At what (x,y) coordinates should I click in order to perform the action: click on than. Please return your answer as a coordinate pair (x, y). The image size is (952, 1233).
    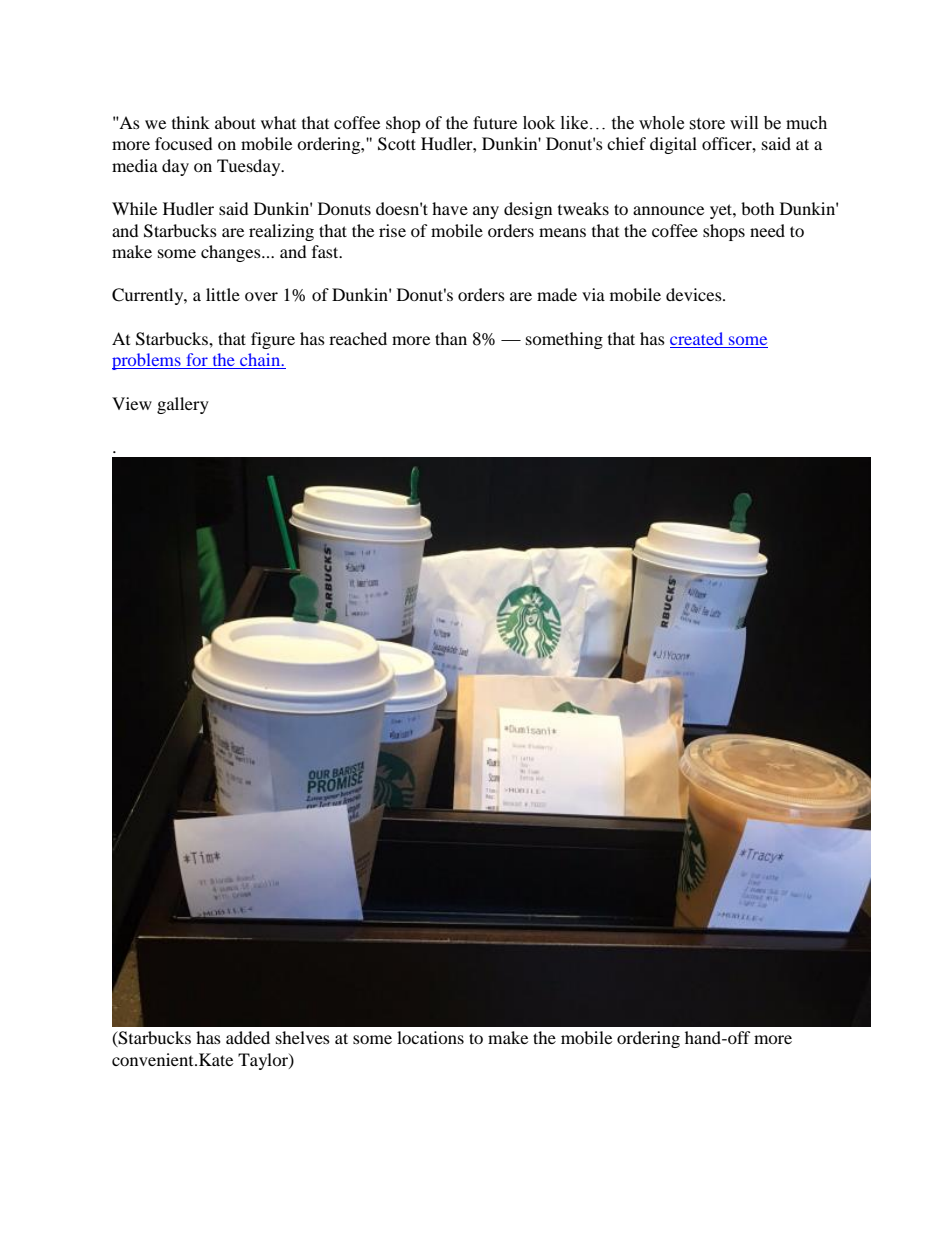
    Looking at the image, I should click on (451, 338).
